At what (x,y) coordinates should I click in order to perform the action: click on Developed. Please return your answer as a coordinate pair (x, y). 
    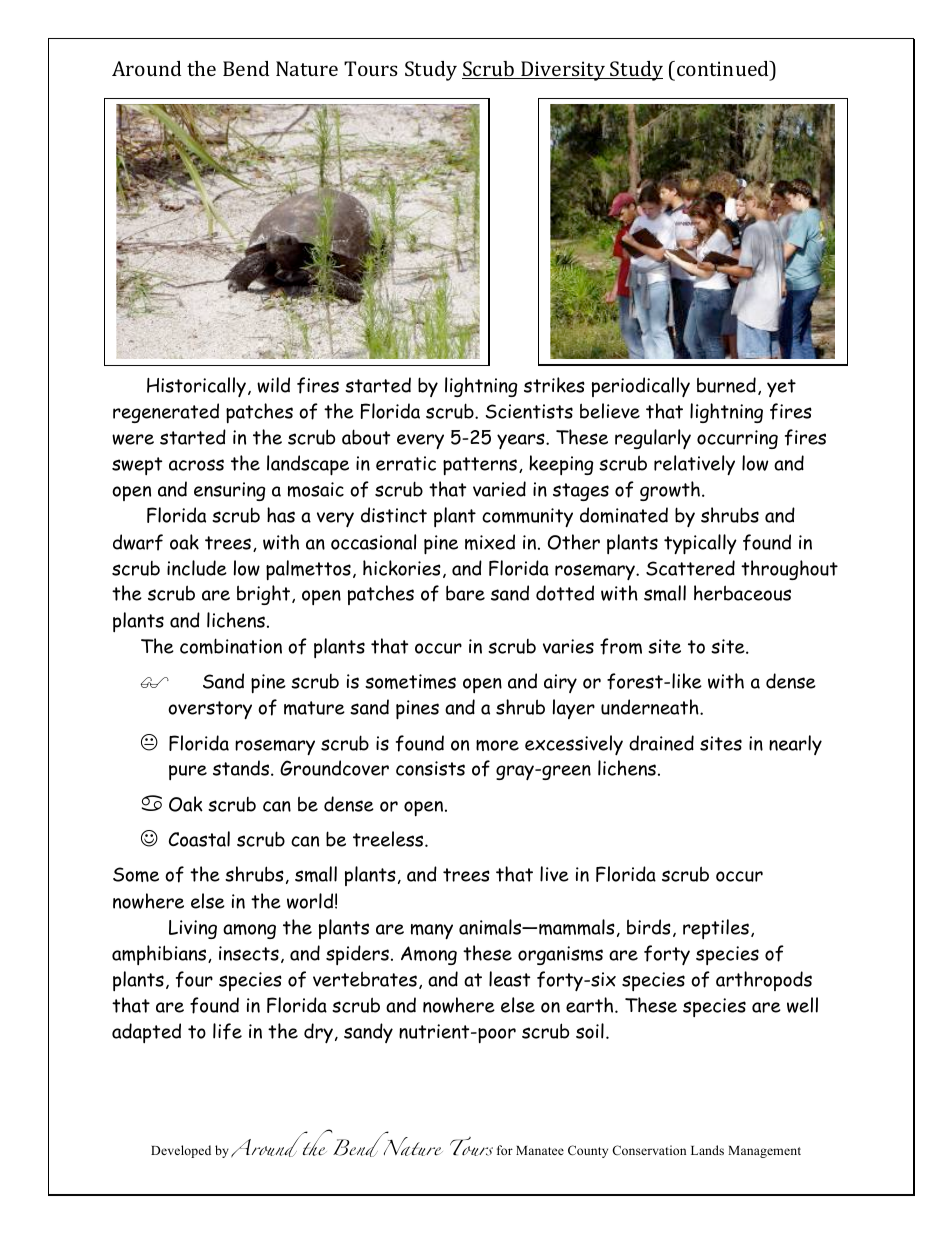
    Looking at the image, I should click on (181, 1151).
